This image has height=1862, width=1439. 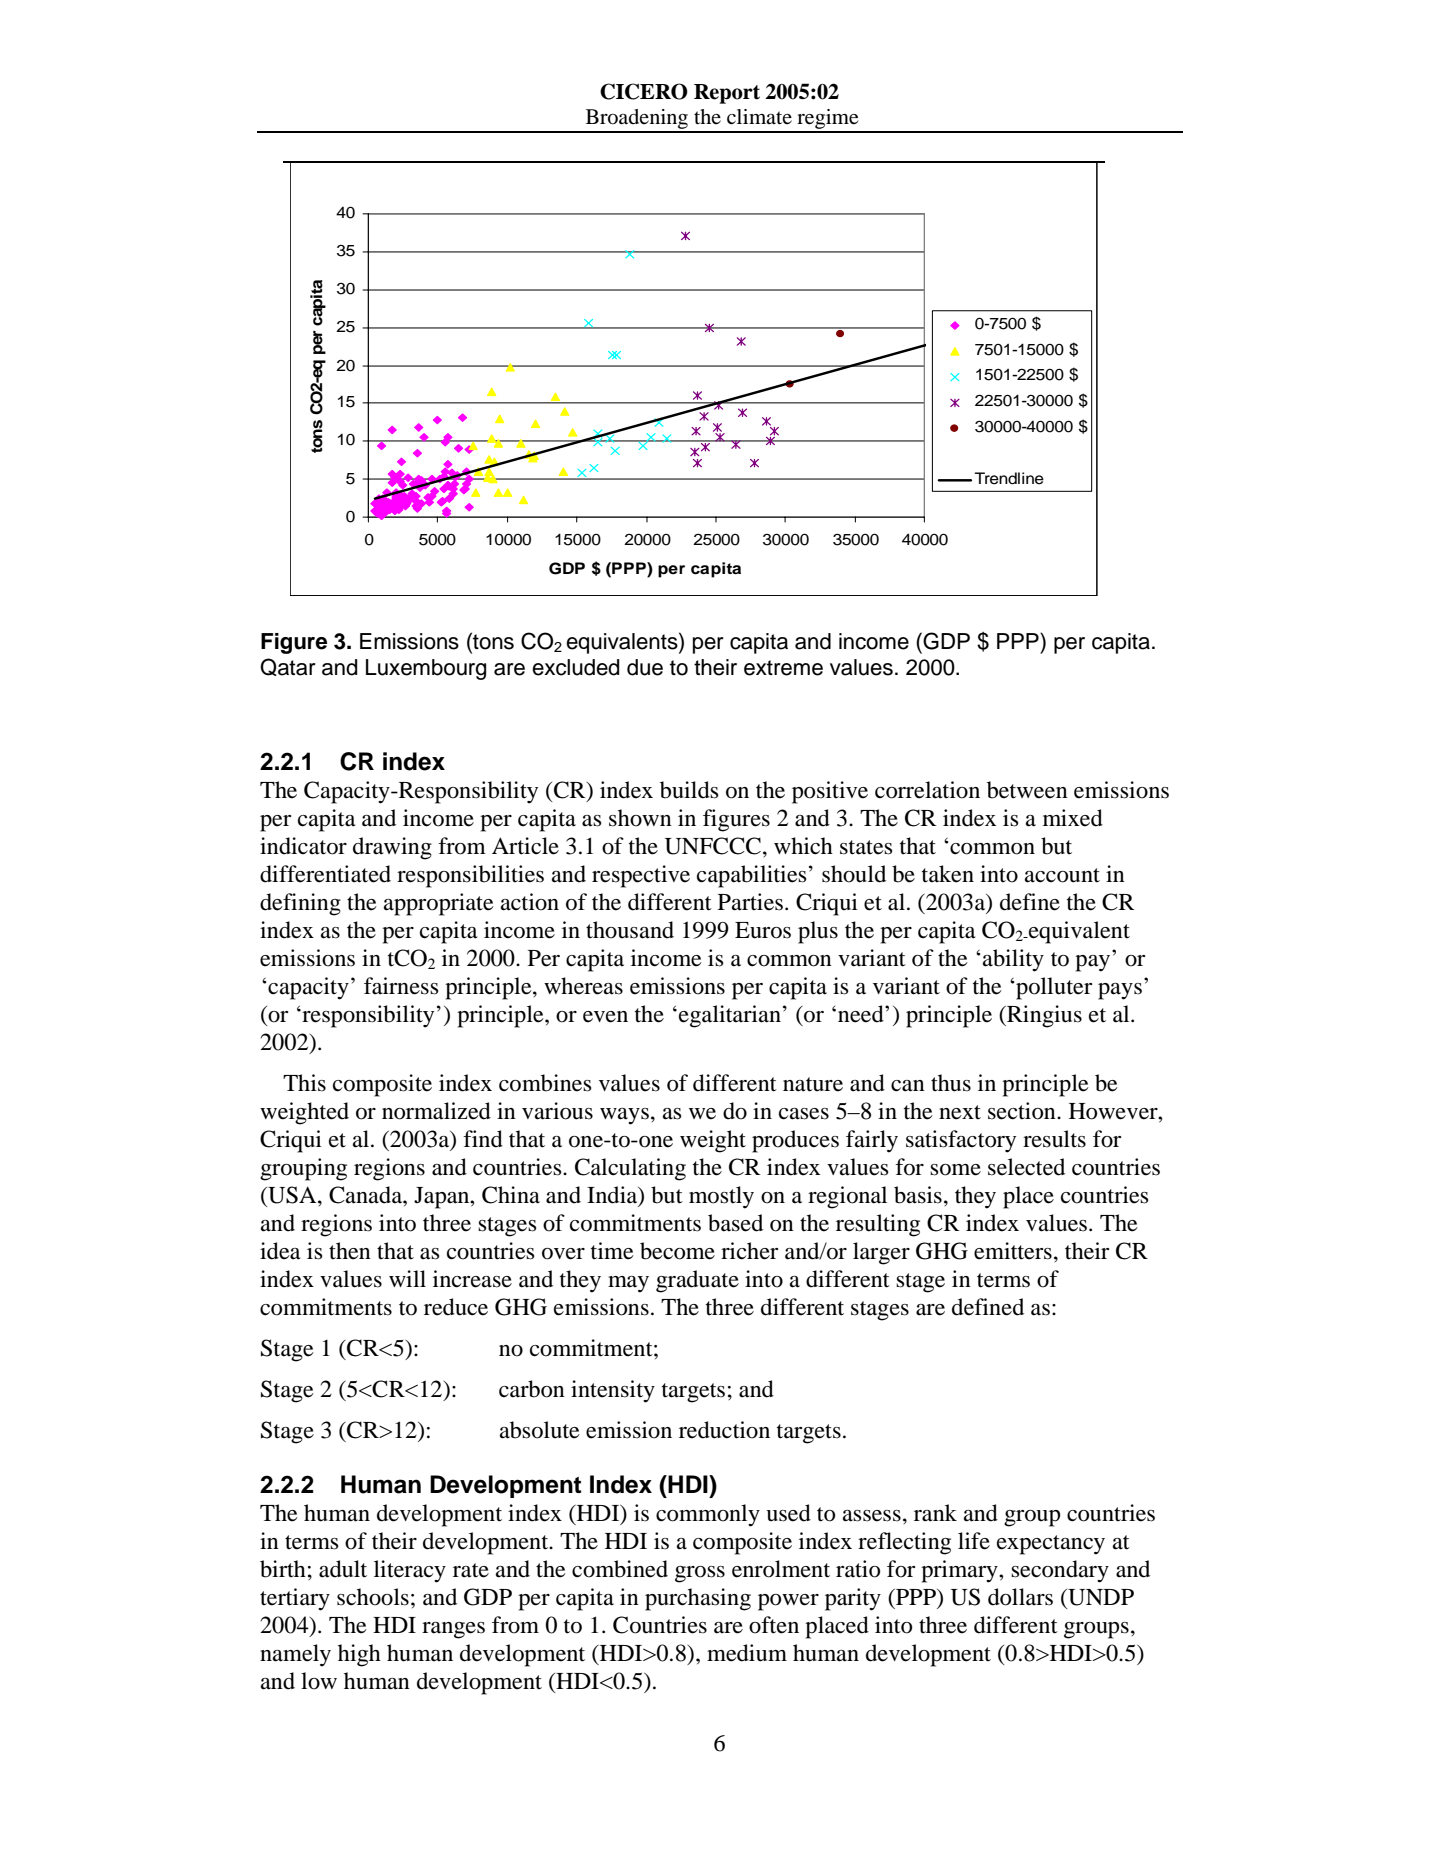 I want to click on normalized, so click(x=436, y=1111).
